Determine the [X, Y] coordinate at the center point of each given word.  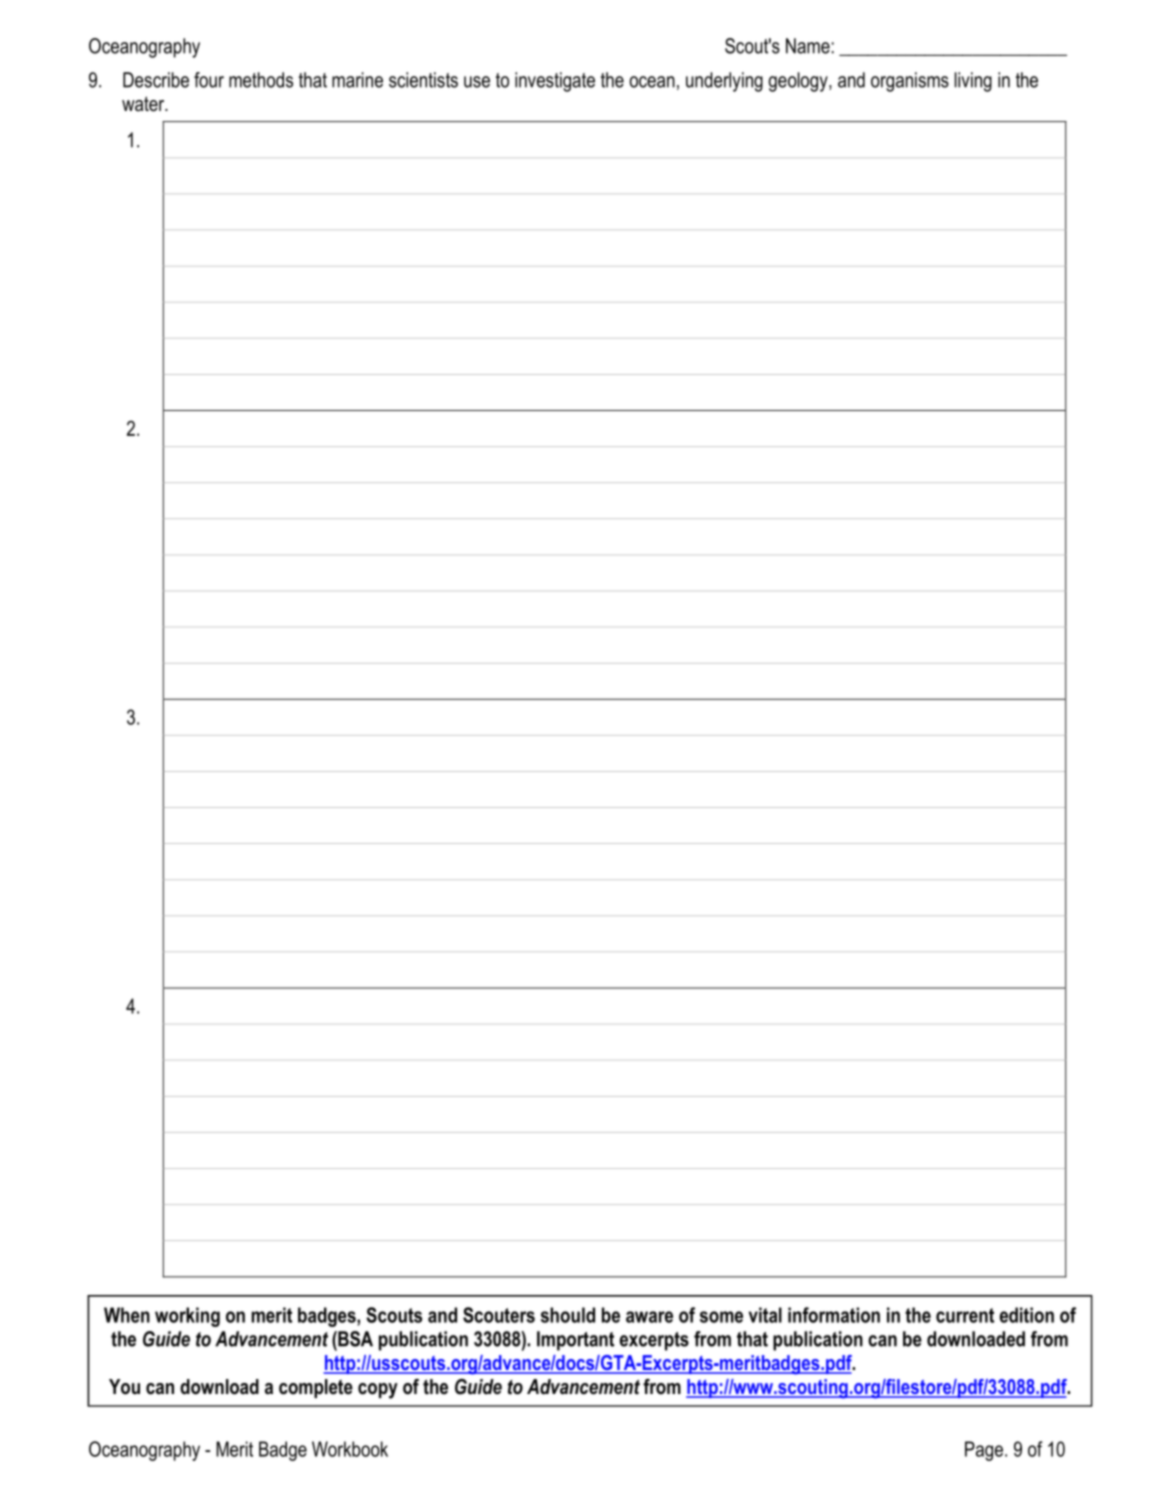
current [965, 1315]
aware [649, 1317]
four [209, 80]
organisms [910, 82]
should [568, 1315]
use [477, 82]
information [834, 1315]
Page [984, 1451]
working [187, 1317]
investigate [555, 82]
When [127, 1315]
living [973, 82]
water [144, 104]
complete [316, 1388]
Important [575, 1341]
